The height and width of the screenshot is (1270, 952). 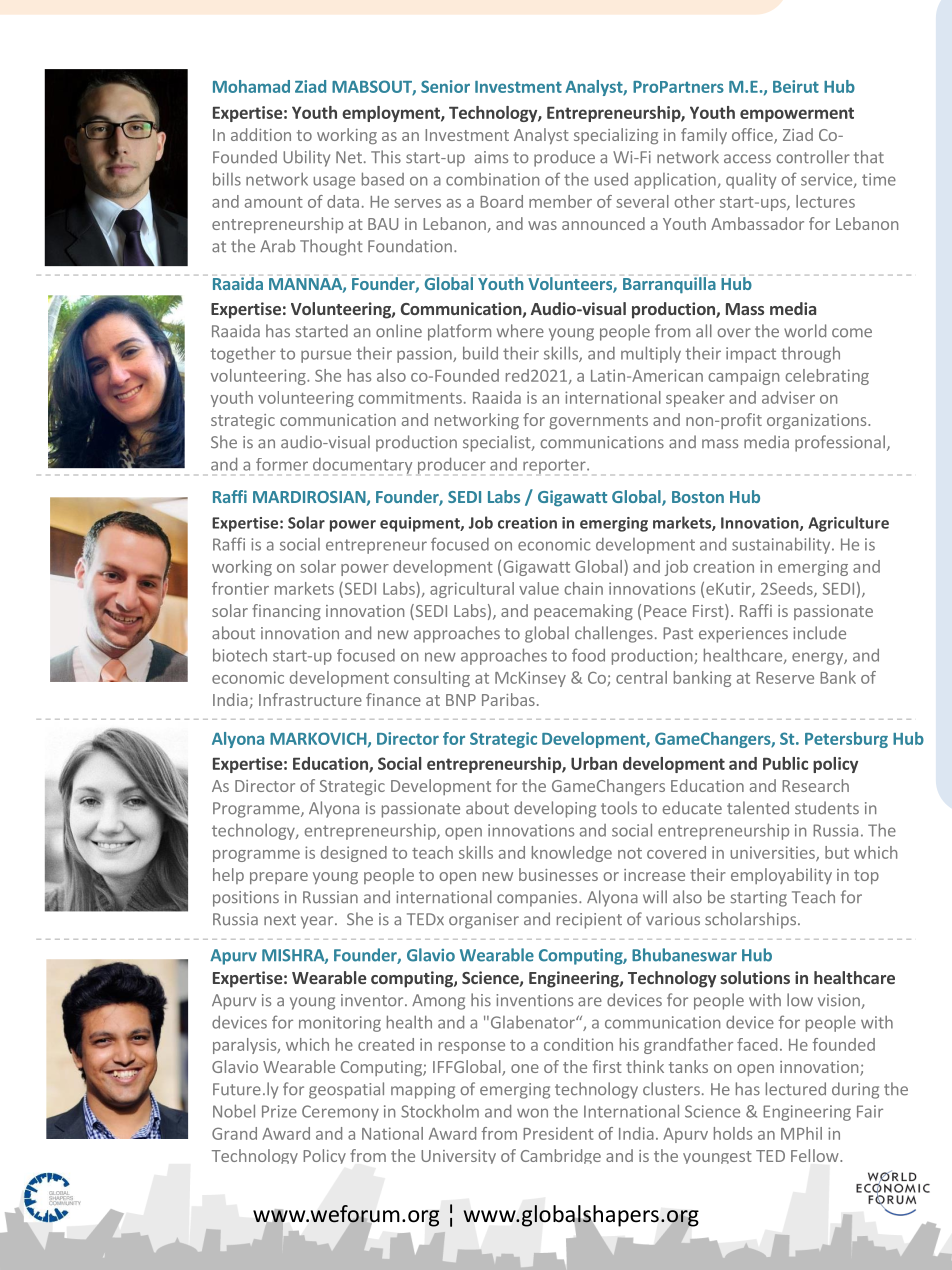 I want to click on include, so click(x=819, y=633).
